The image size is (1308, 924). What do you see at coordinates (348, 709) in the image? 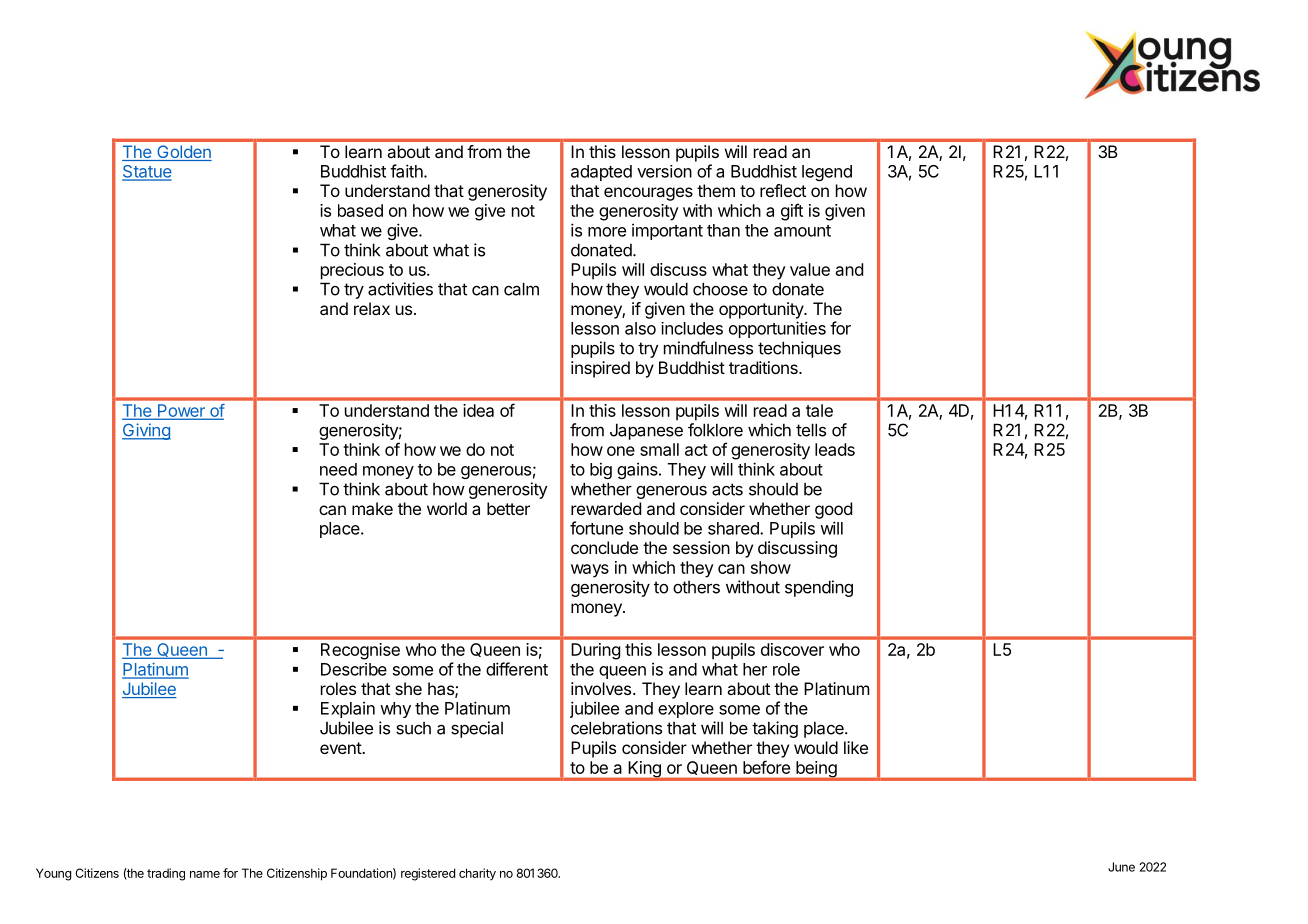
I see `Explain` at bounding box center [348, 709].
